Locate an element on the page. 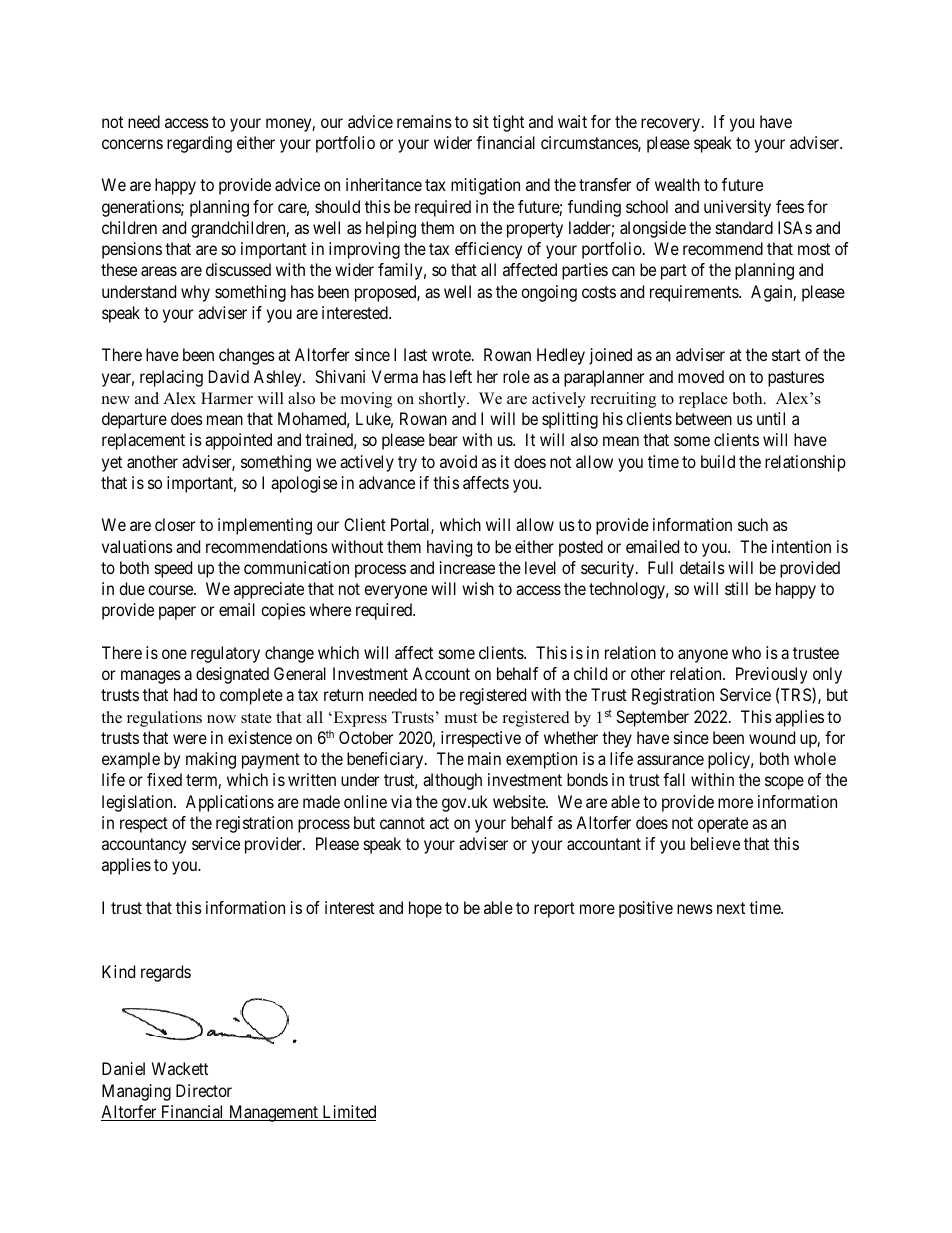 The height and width of the page is (1233, 952). regarding is located at coordinates (199, 144).
